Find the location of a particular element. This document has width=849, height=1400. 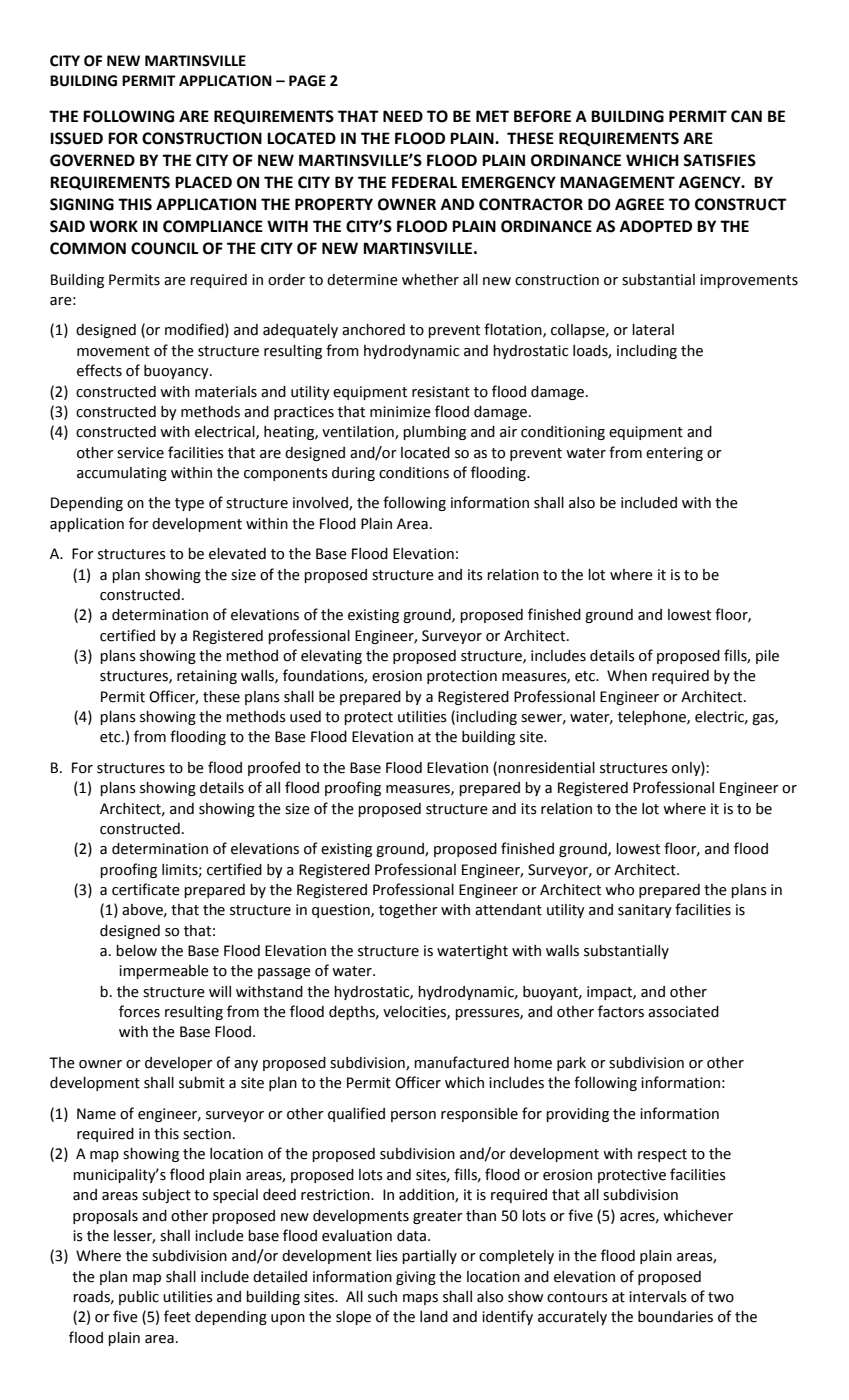

retaining is located at coordinates (207, 677).
